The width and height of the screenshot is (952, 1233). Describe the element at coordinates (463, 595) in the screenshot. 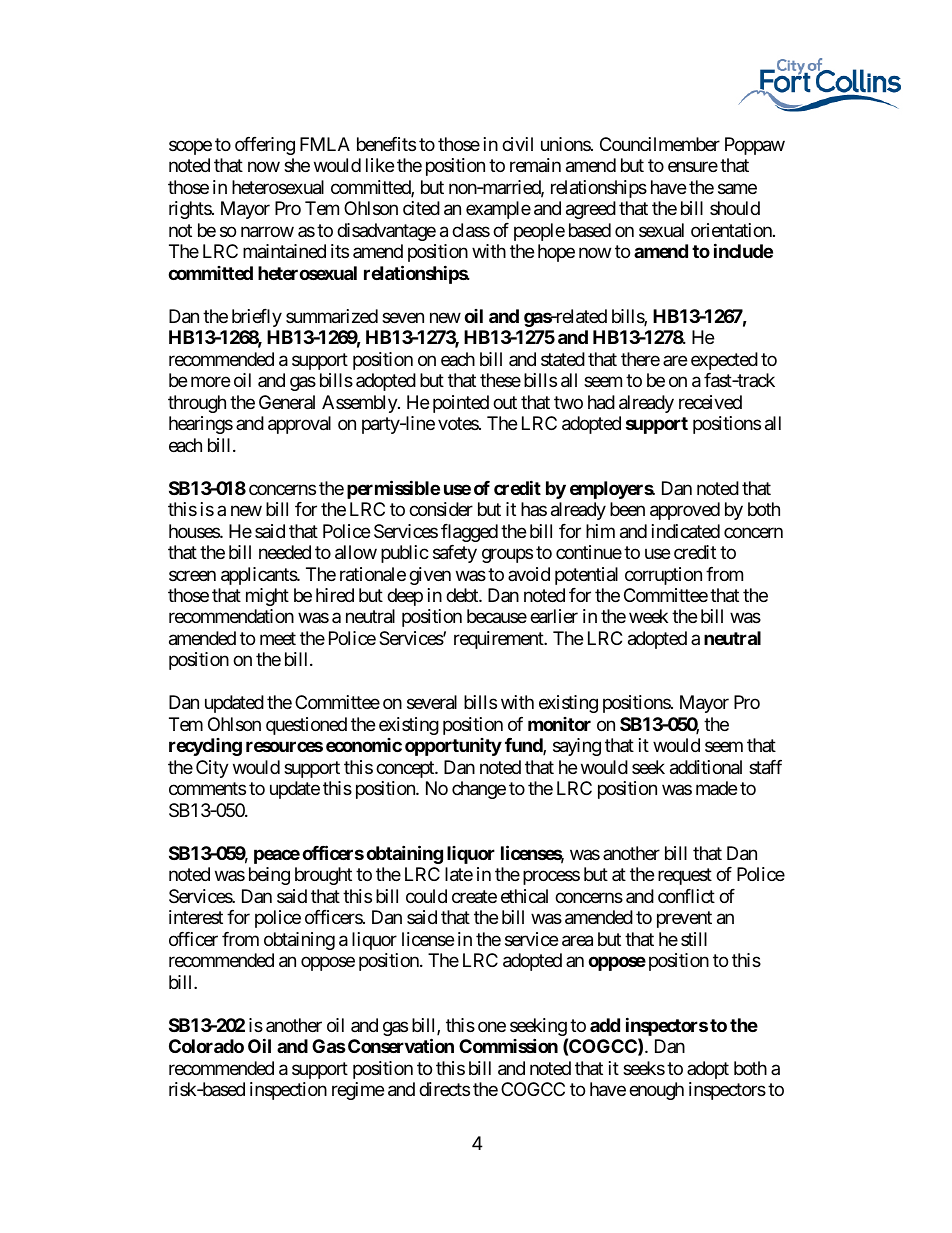

I see `debt` at that location.
